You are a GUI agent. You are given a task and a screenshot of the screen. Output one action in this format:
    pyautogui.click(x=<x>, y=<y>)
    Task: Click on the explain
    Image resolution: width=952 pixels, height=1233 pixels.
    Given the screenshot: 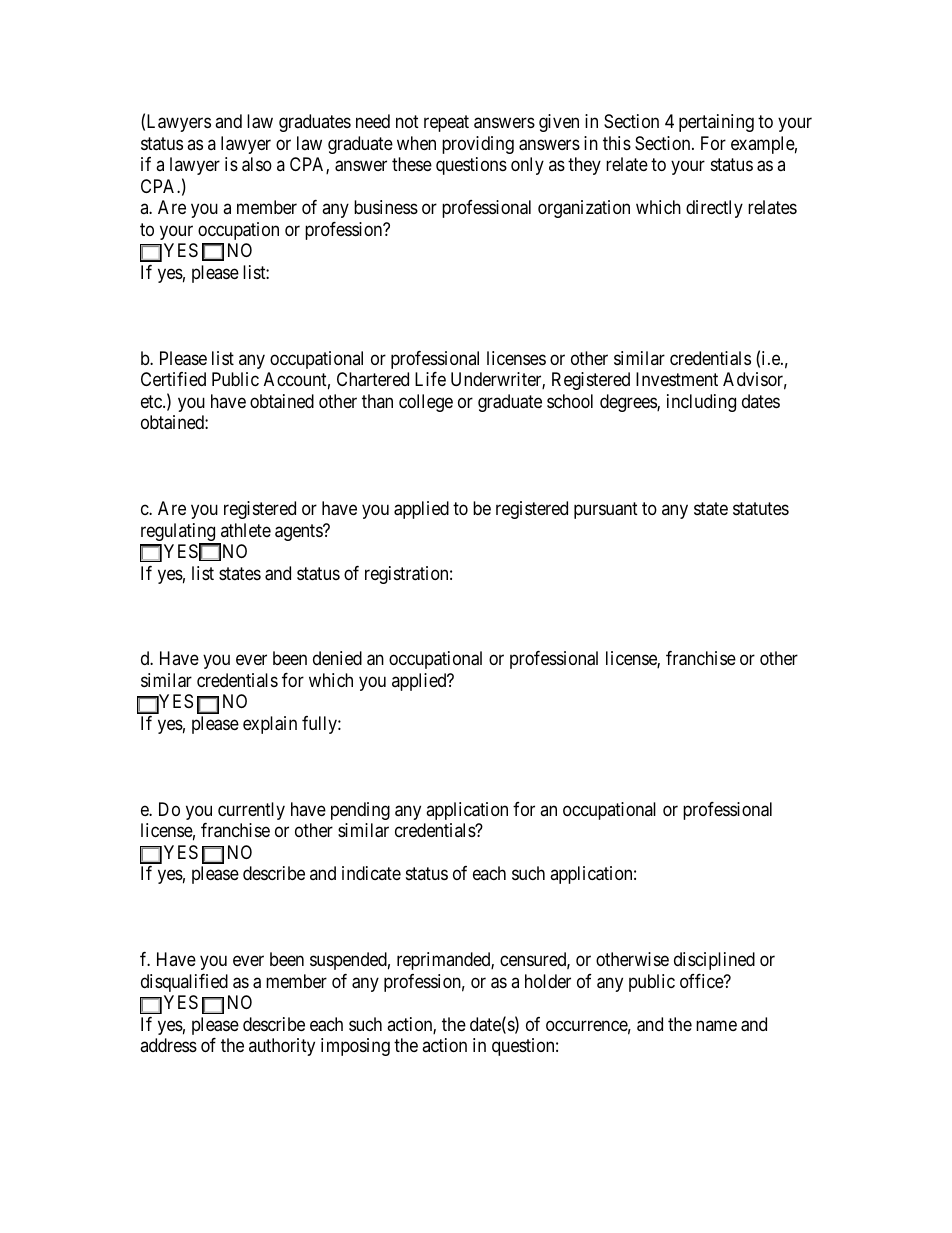 What is the action you would take?
    pyautogui.click(x=270, y=725)
